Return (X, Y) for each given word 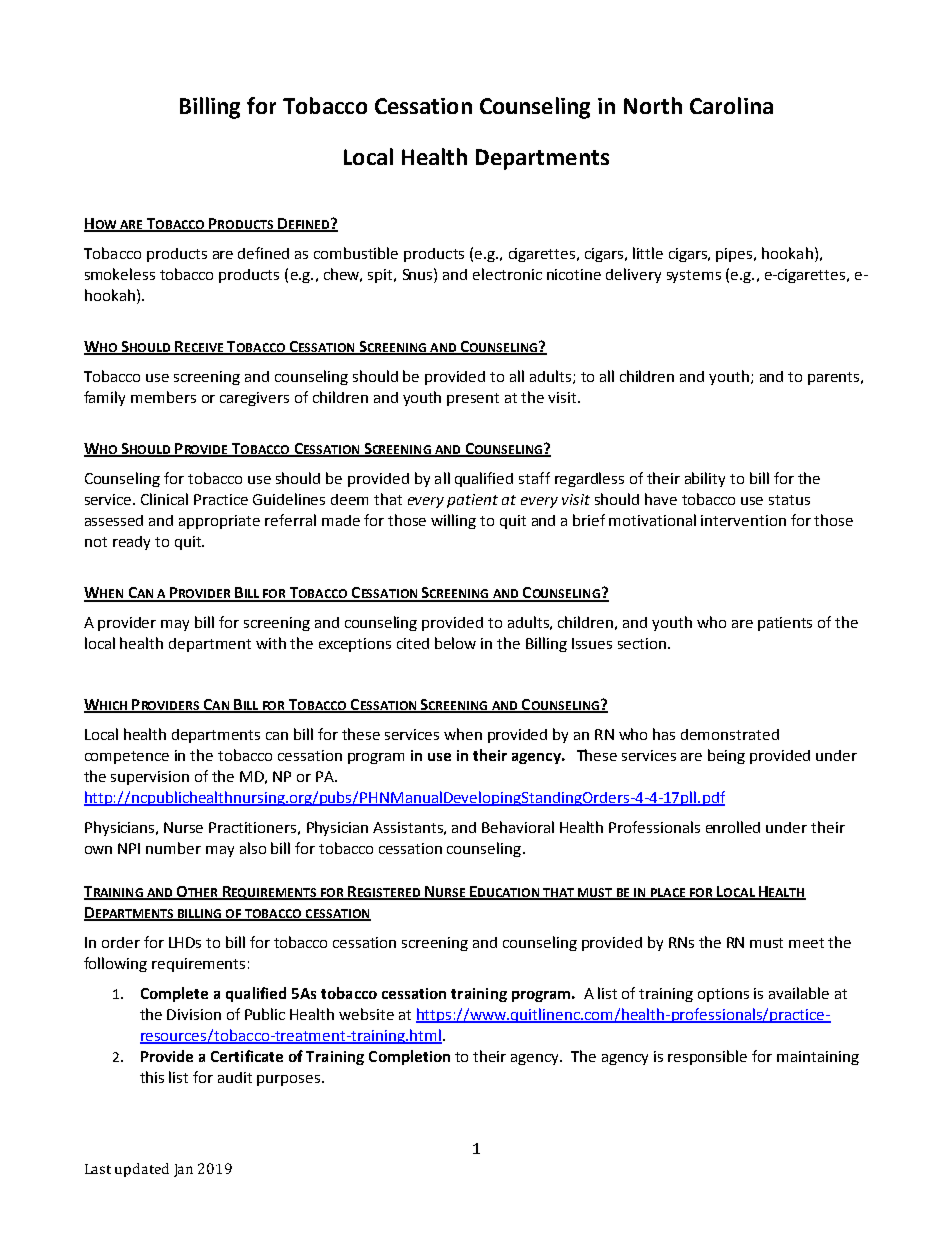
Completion (409, 1057)
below (455, 643)
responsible (707, 1057)
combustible (356, 253)
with (271, 643)
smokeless (120, 274)
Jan (183, 1170)
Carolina (731, 105)
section (642, 643)
